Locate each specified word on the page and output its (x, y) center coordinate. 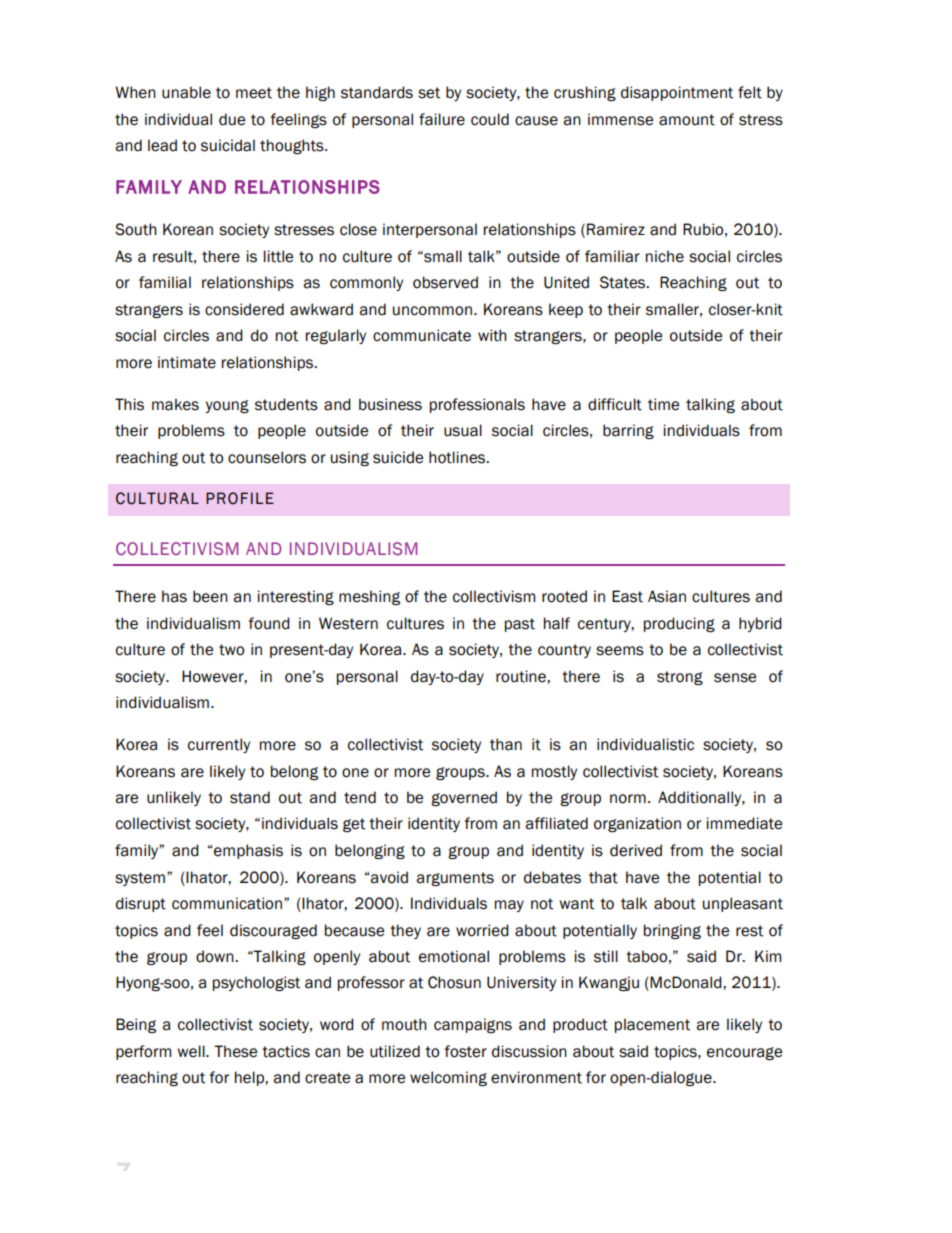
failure (442, 119)
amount (687, 120)
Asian (667, 596)
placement (652, 1025)
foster (465, 1051)
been (210, 596)
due (232, 119)
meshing (369, 597)
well (192, 1051)
